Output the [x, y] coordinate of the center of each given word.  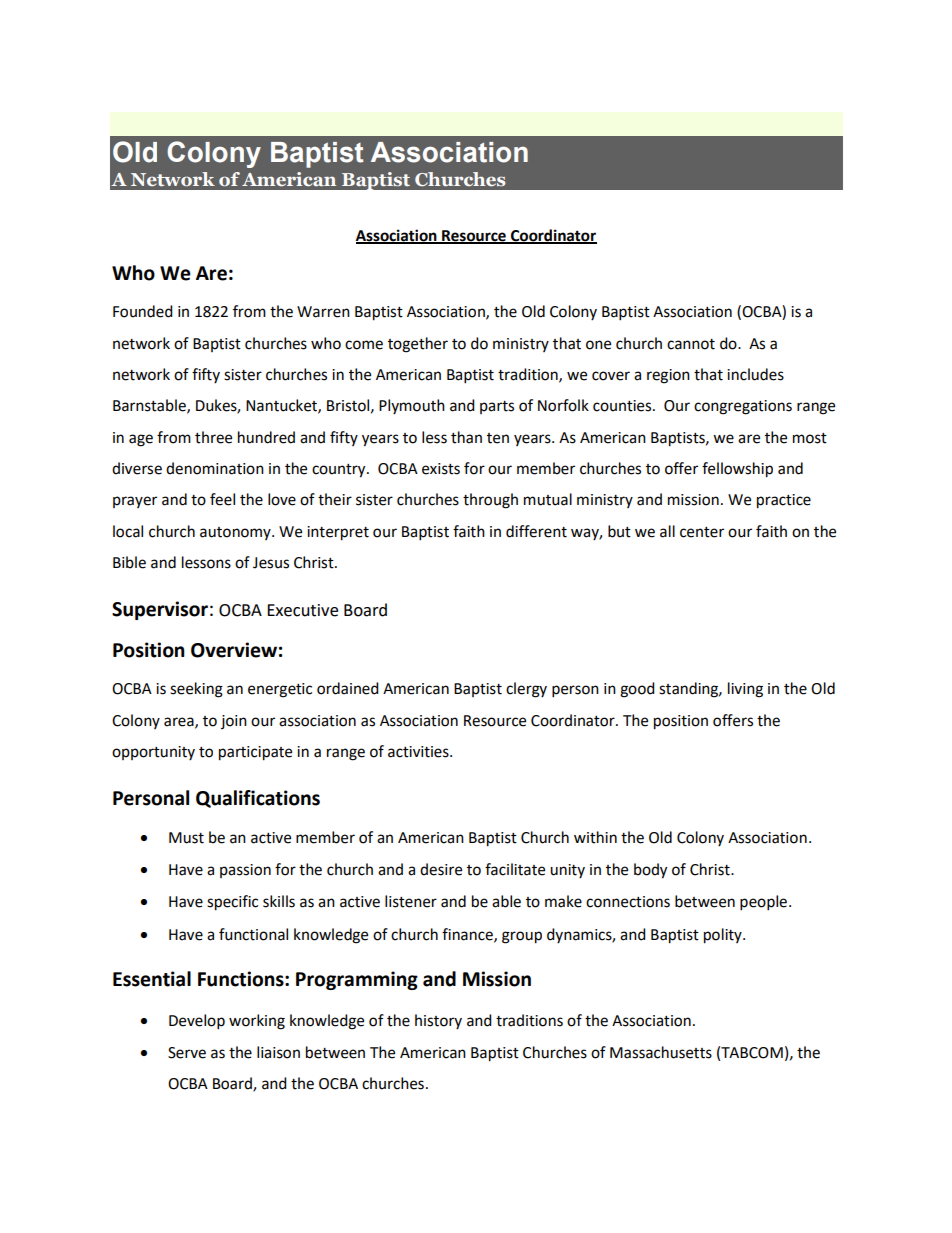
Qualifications [258, 799]
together [418, 345]
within [595, 837]
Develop [197, 1022]
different [536, 531]
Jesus [271, 563]
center [702, 532]
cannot [691, 344]
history [438, 1021]
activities [419, 752]
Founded [143, 311]
